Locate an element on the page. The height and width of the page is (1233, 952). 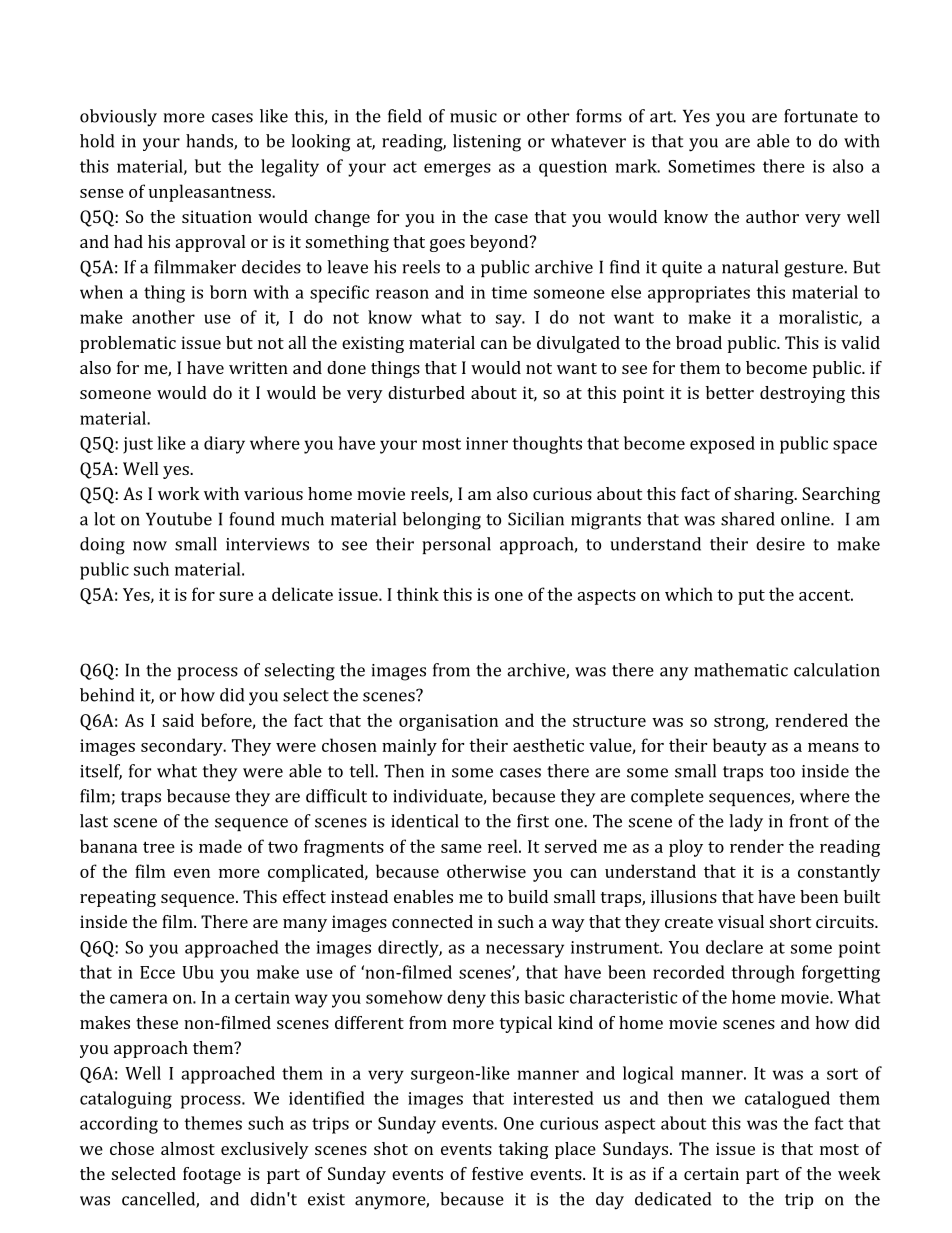
listening is located at coordinates (487, 143).
